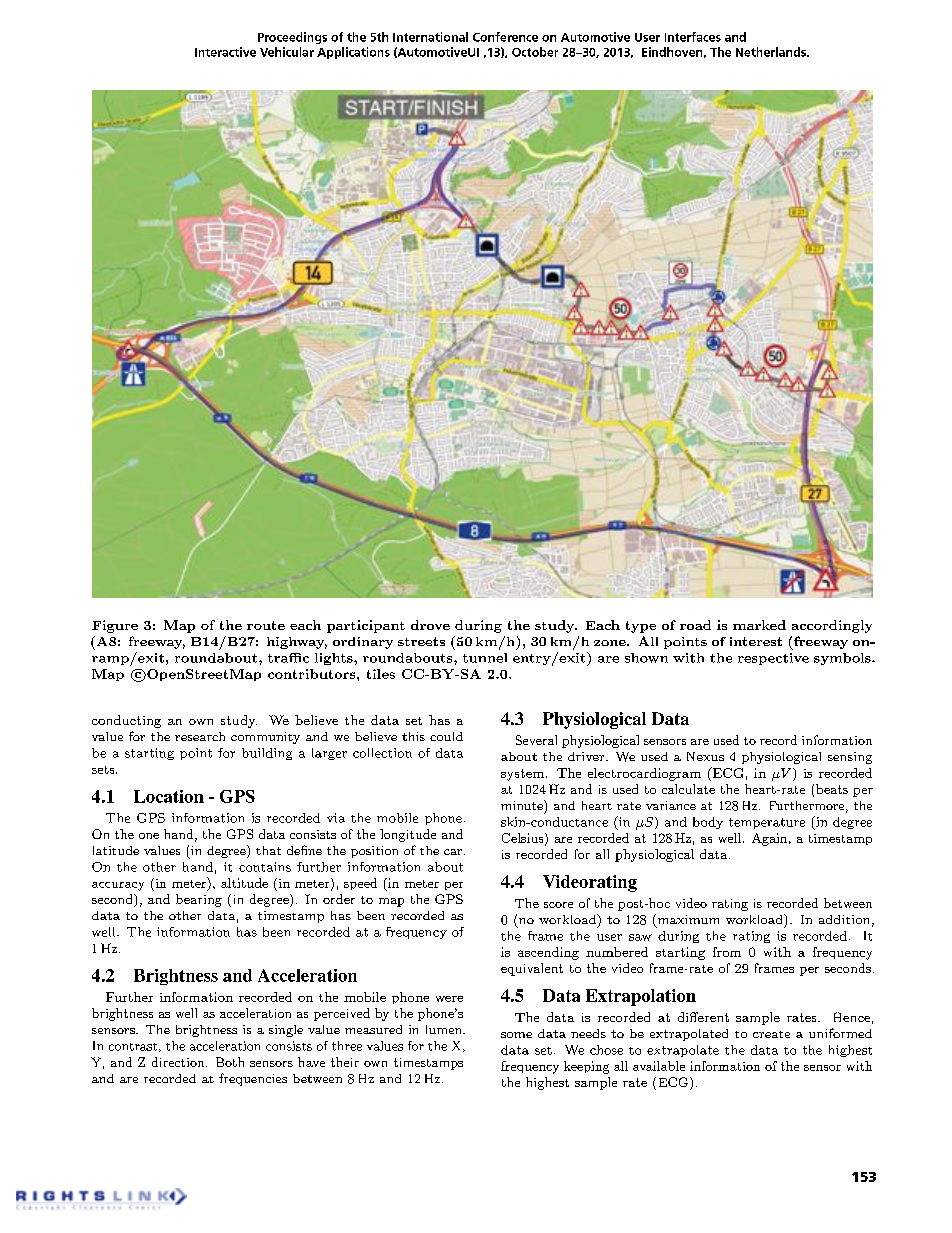 This screenshot has width=952, height=1233. Describe the element at coordinates (759, 625) in the screenshot. I see `marked` at that location.
